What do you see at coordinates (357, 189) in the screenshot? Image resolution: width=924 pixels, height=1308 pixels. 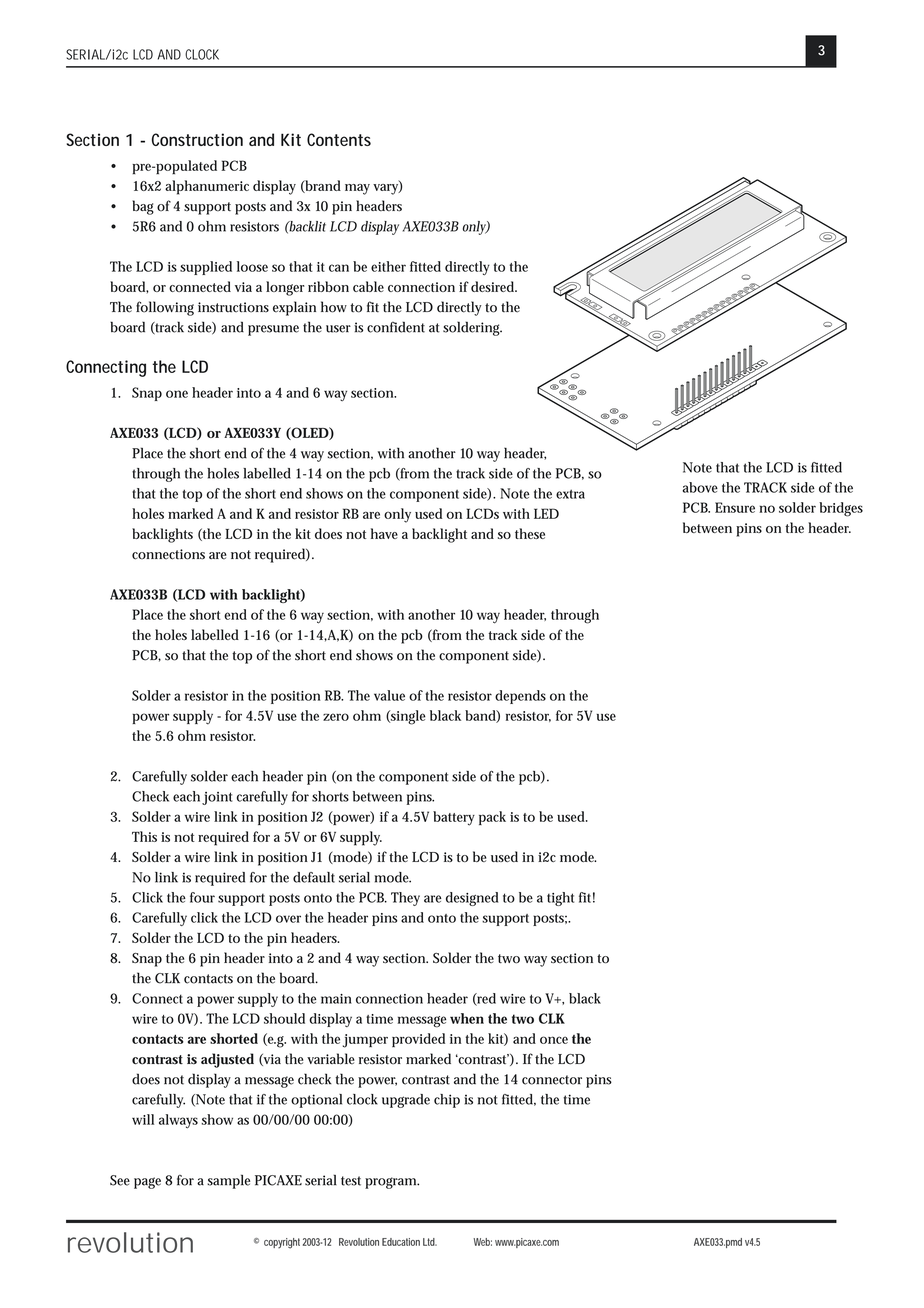 I see `may` at bounding box center [357, 189].
